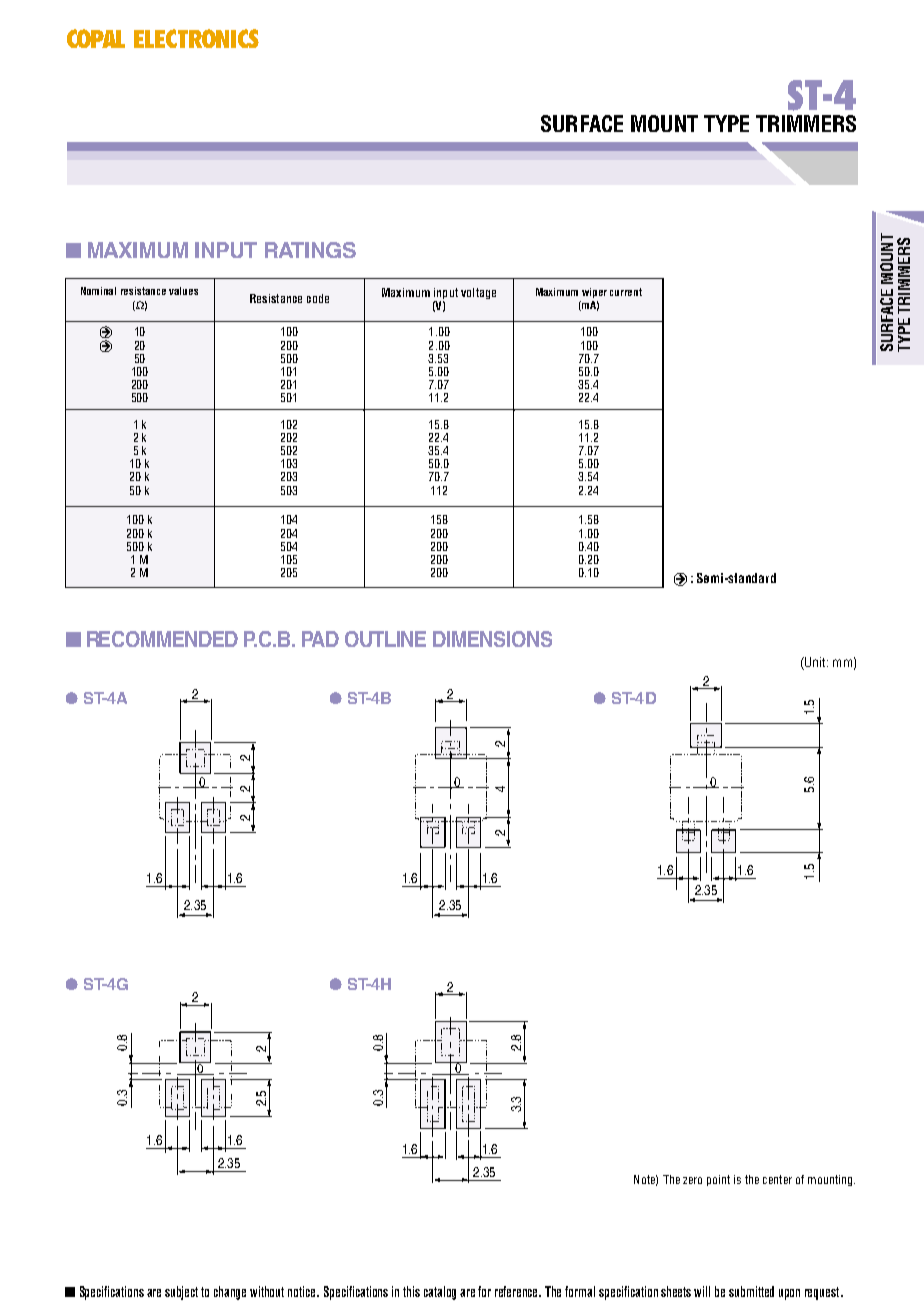  Describe the element at coordinates (183, 291) in the screenshot. I see `values` at that location.
